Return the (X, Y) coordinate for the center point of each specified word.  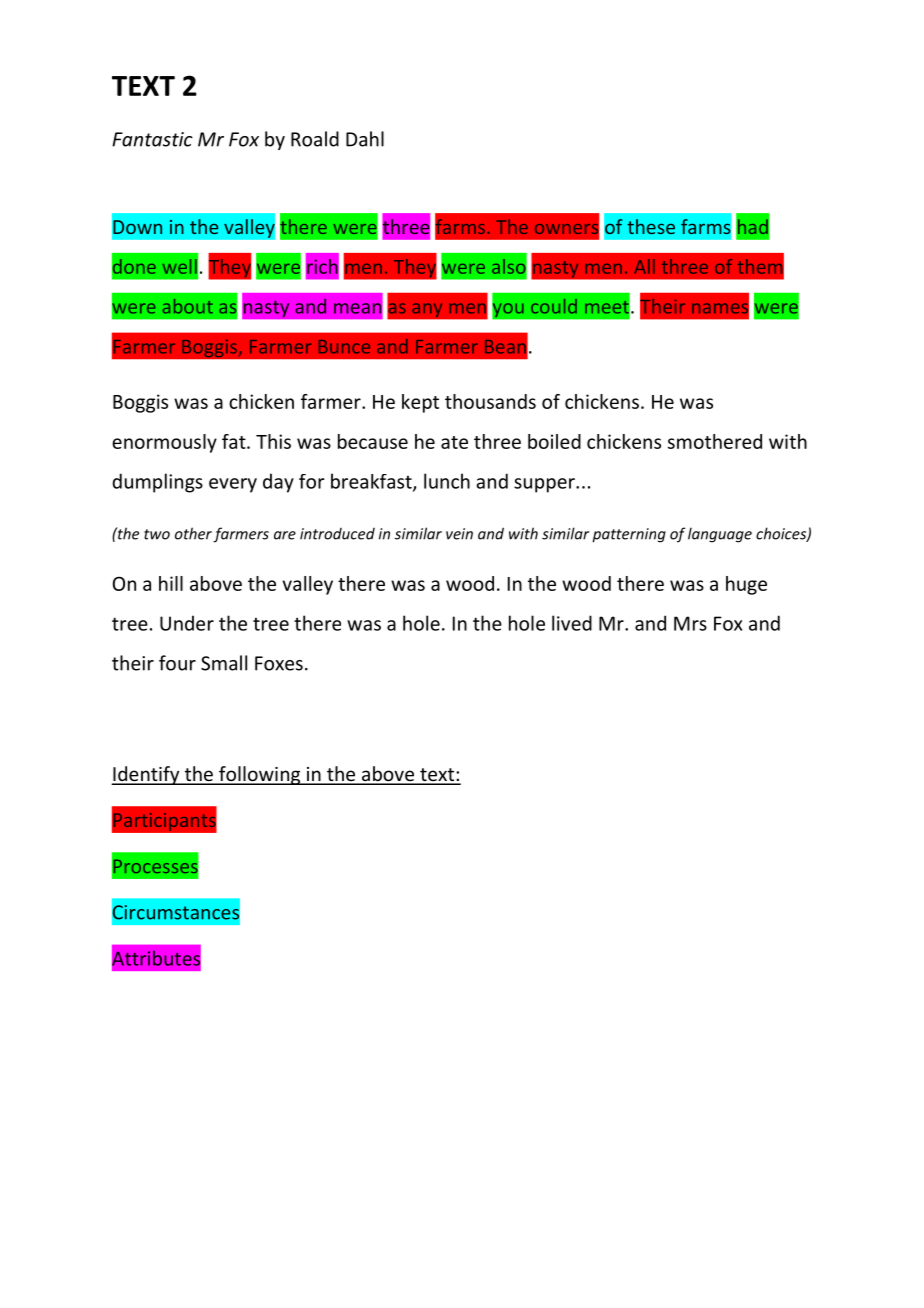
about (188, 306)
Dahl (365, 139)
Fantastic (152, 139)
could (554, 306)
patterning (629, 535)
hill (171, 583)
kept (420, 403)
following (260, 775)
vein (459, 534)
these (651, 226)
